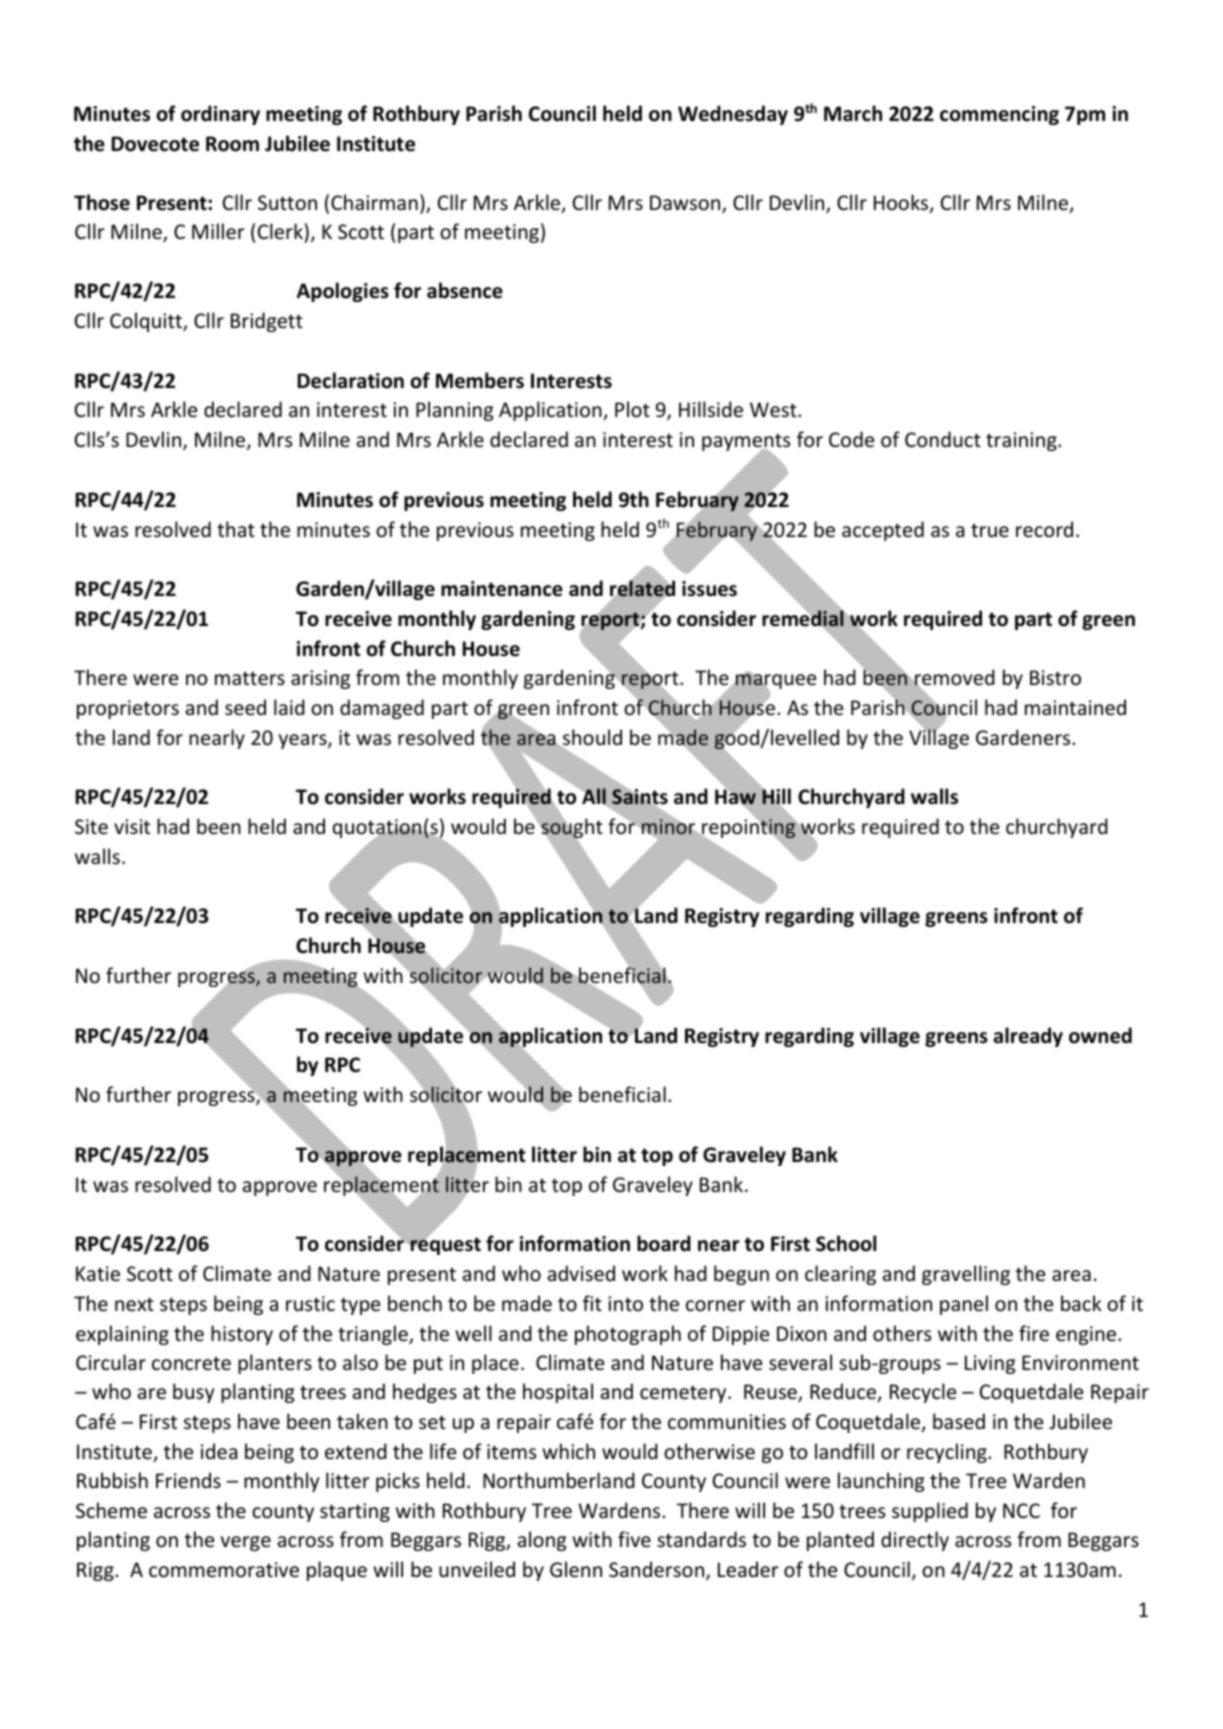 This screenshot has height=1729, width=1223. What do you see at coordinates (232, 144) in the screenshot?
I see `Room` at bounding box center [232, 144].
